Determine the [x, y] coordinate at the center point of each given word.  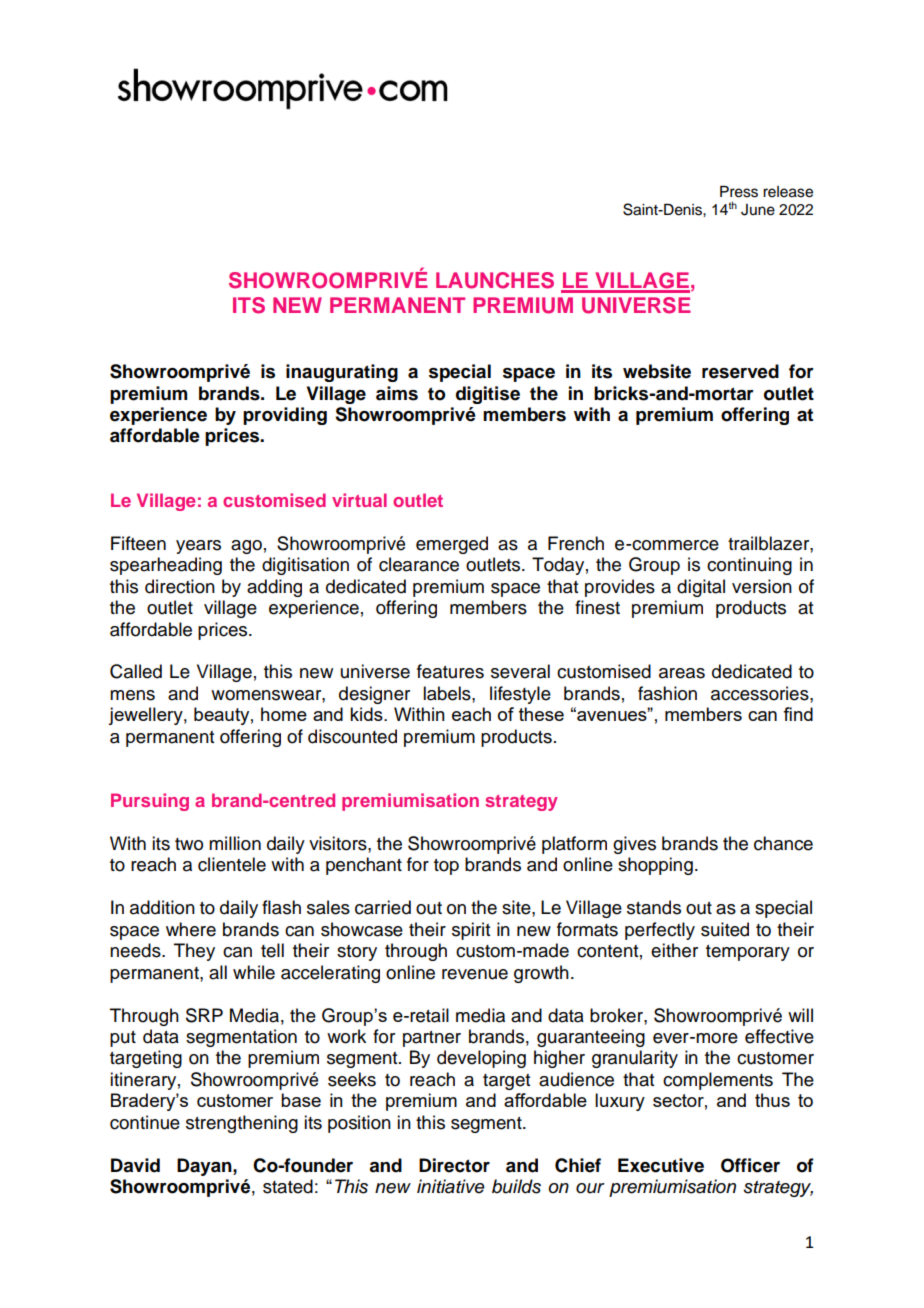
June [758, 210]
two [189, 844]
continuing [749, 566]
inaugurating [342, 373]
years [198, 547]
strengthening [242, 1124]
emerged [452, 545]
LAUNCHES [495, 280]
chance [783, 843]
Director [454, 1165]
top [446, 867]
